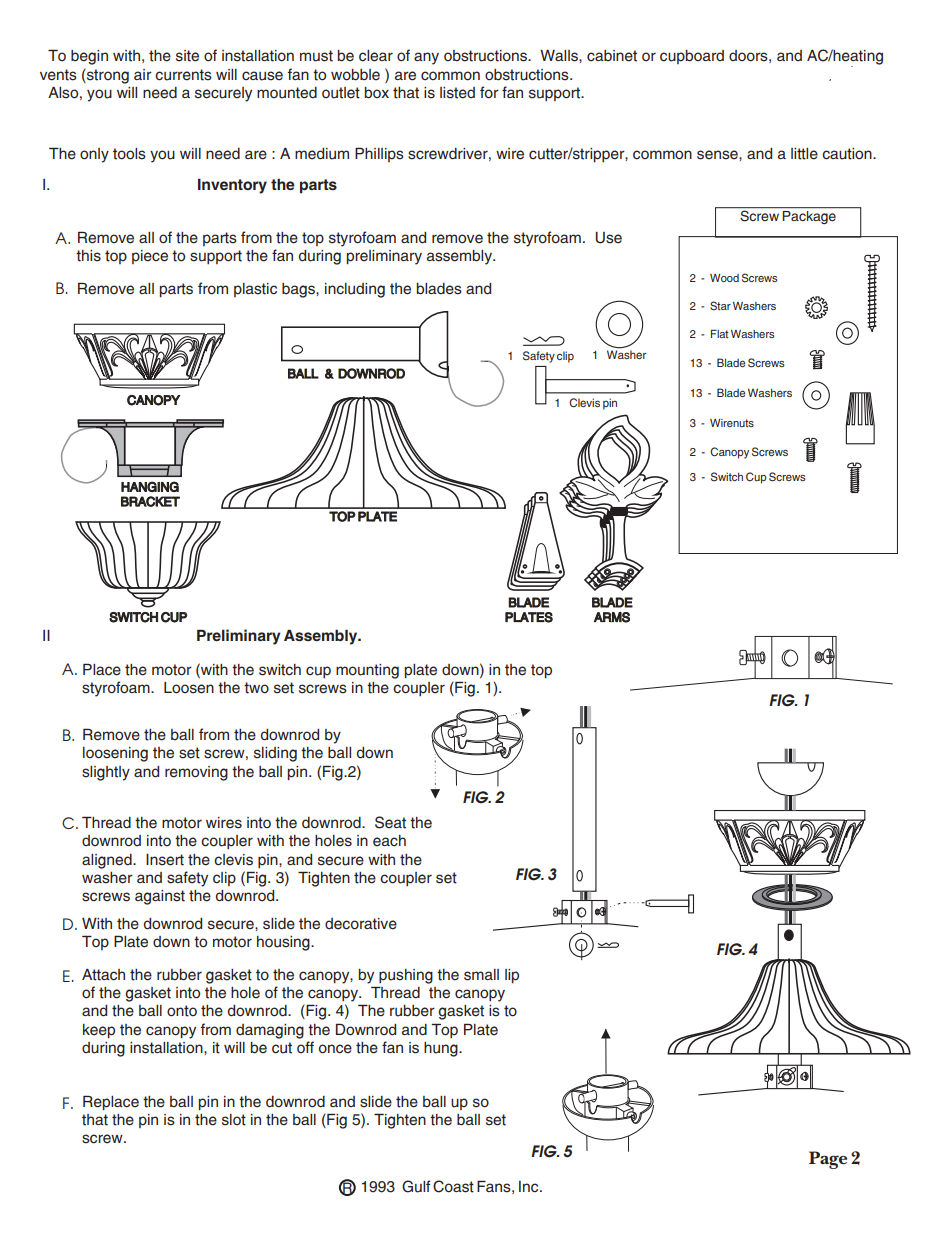  What do you see at coordinates (612, 617) in the screenshot?
I see `ARMS` at bounding box center [612, 617].
